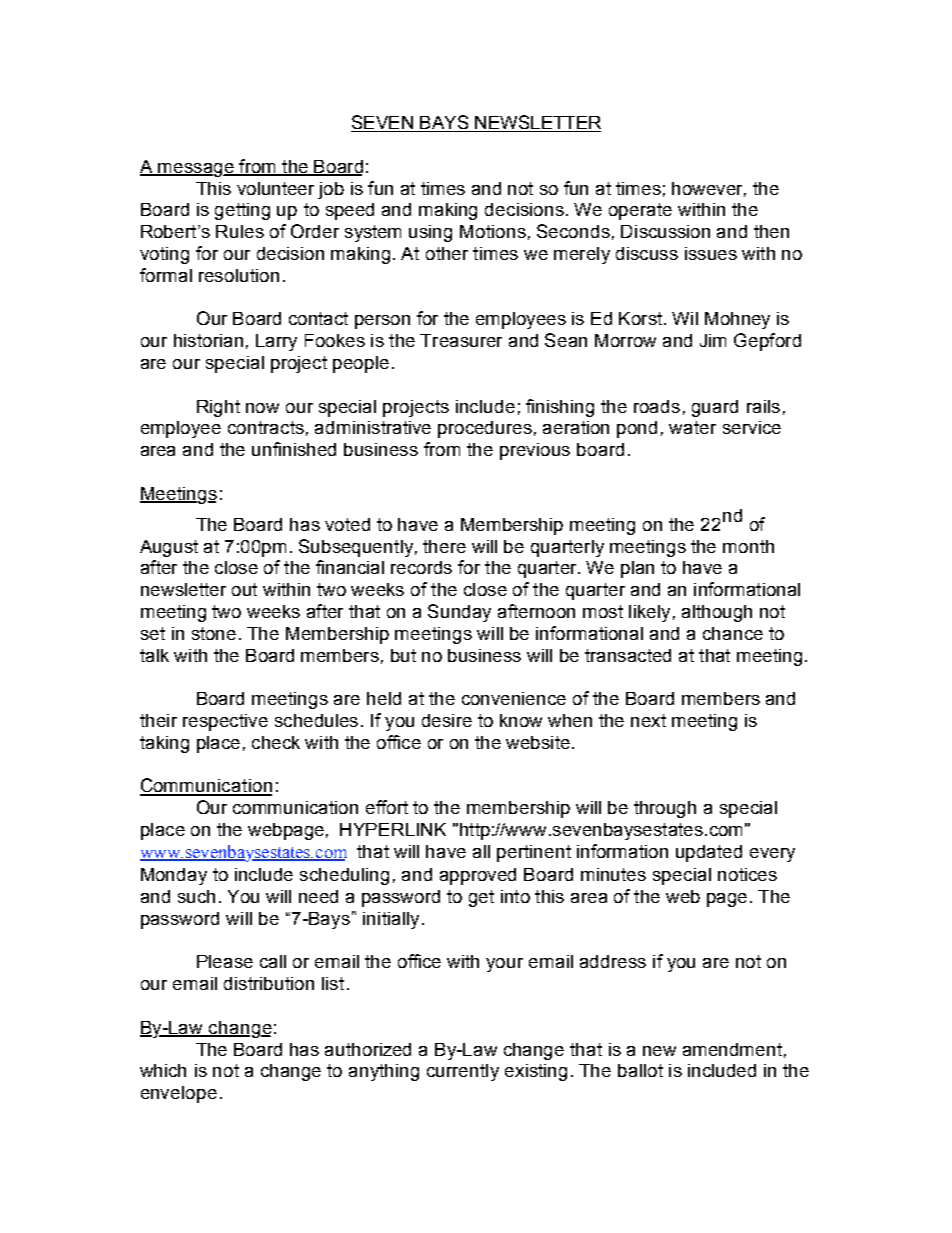 The width and height of the screenshot is (952, 1233). I want to click on Motions, so click(493, 231).
